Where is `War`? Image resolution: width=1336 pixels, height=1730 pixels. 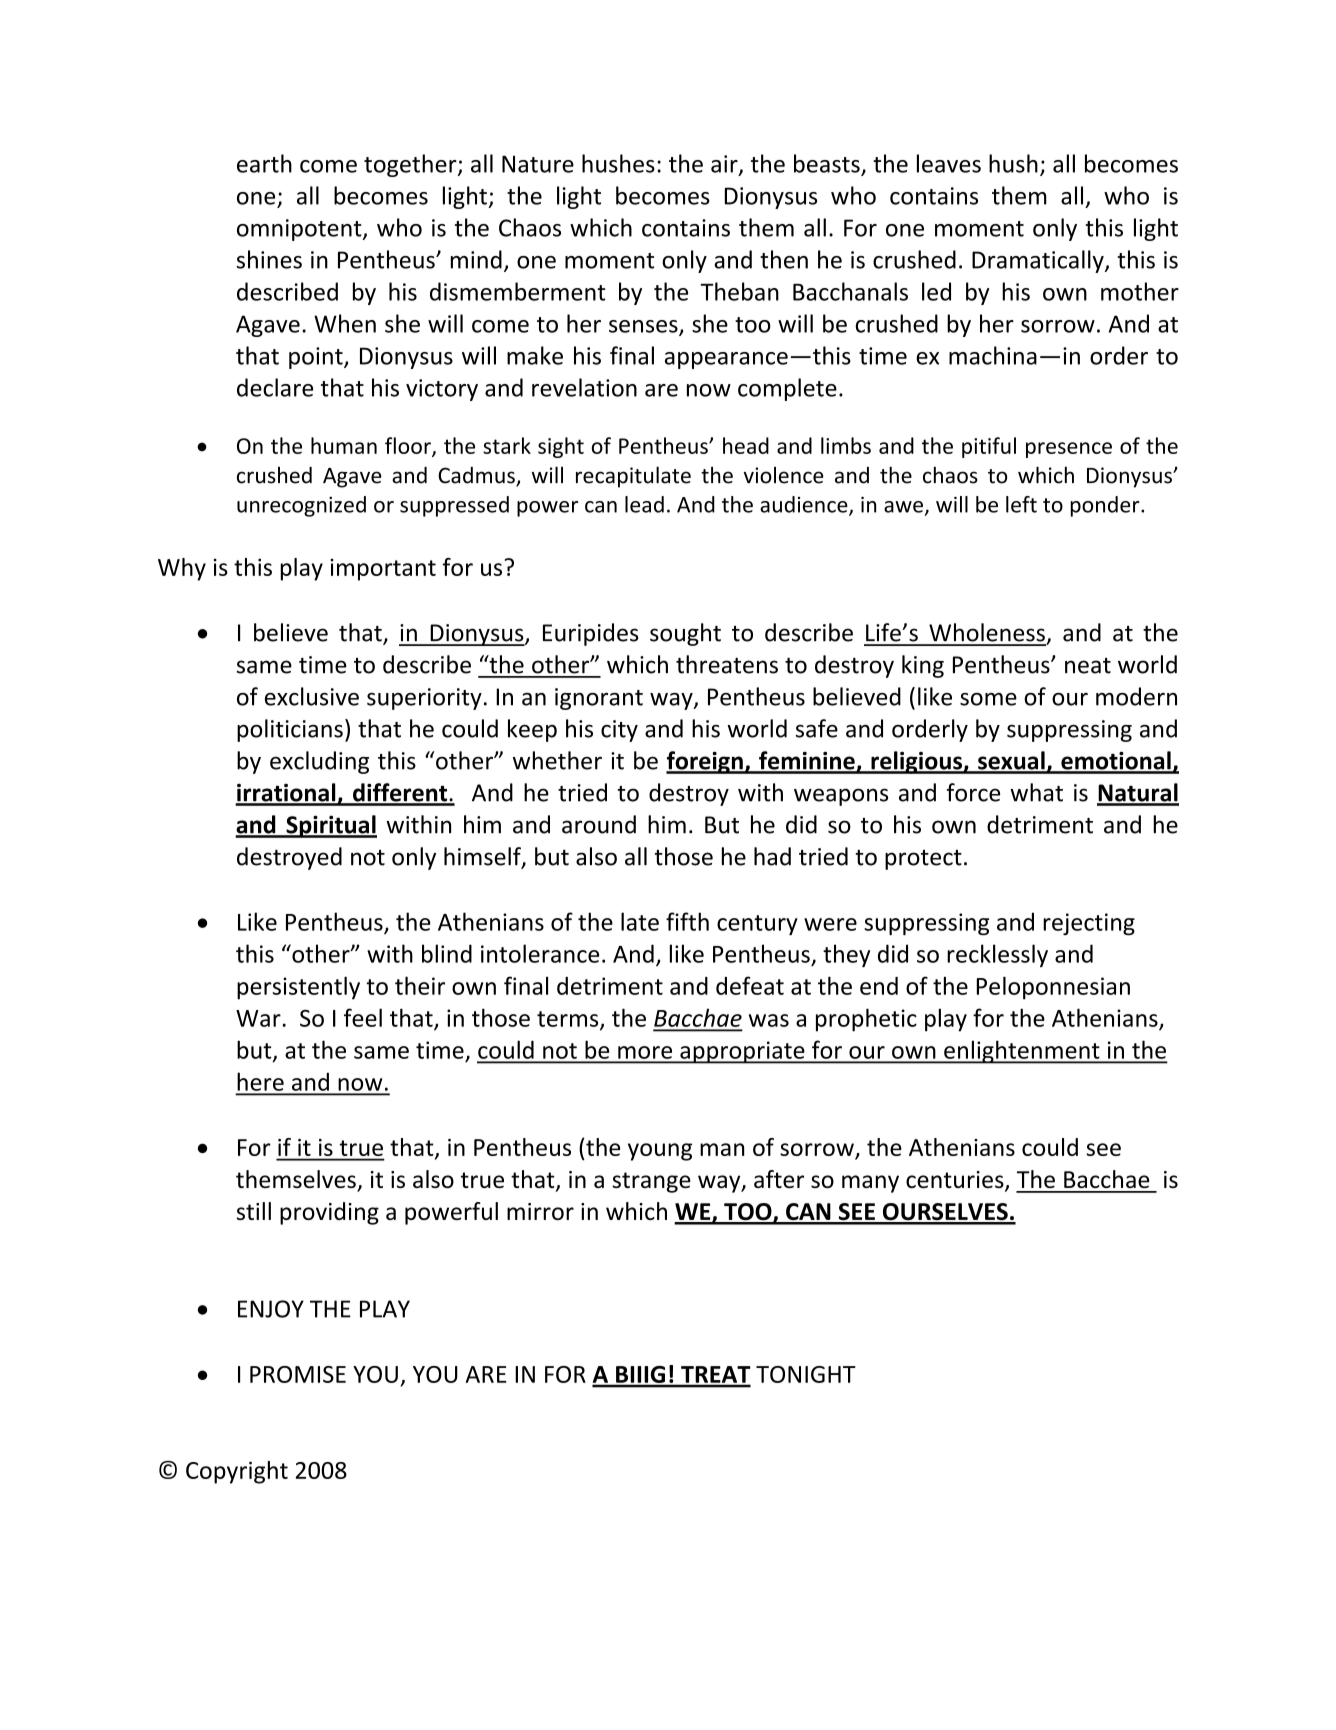 War is located at coordinates (259, 1018).
